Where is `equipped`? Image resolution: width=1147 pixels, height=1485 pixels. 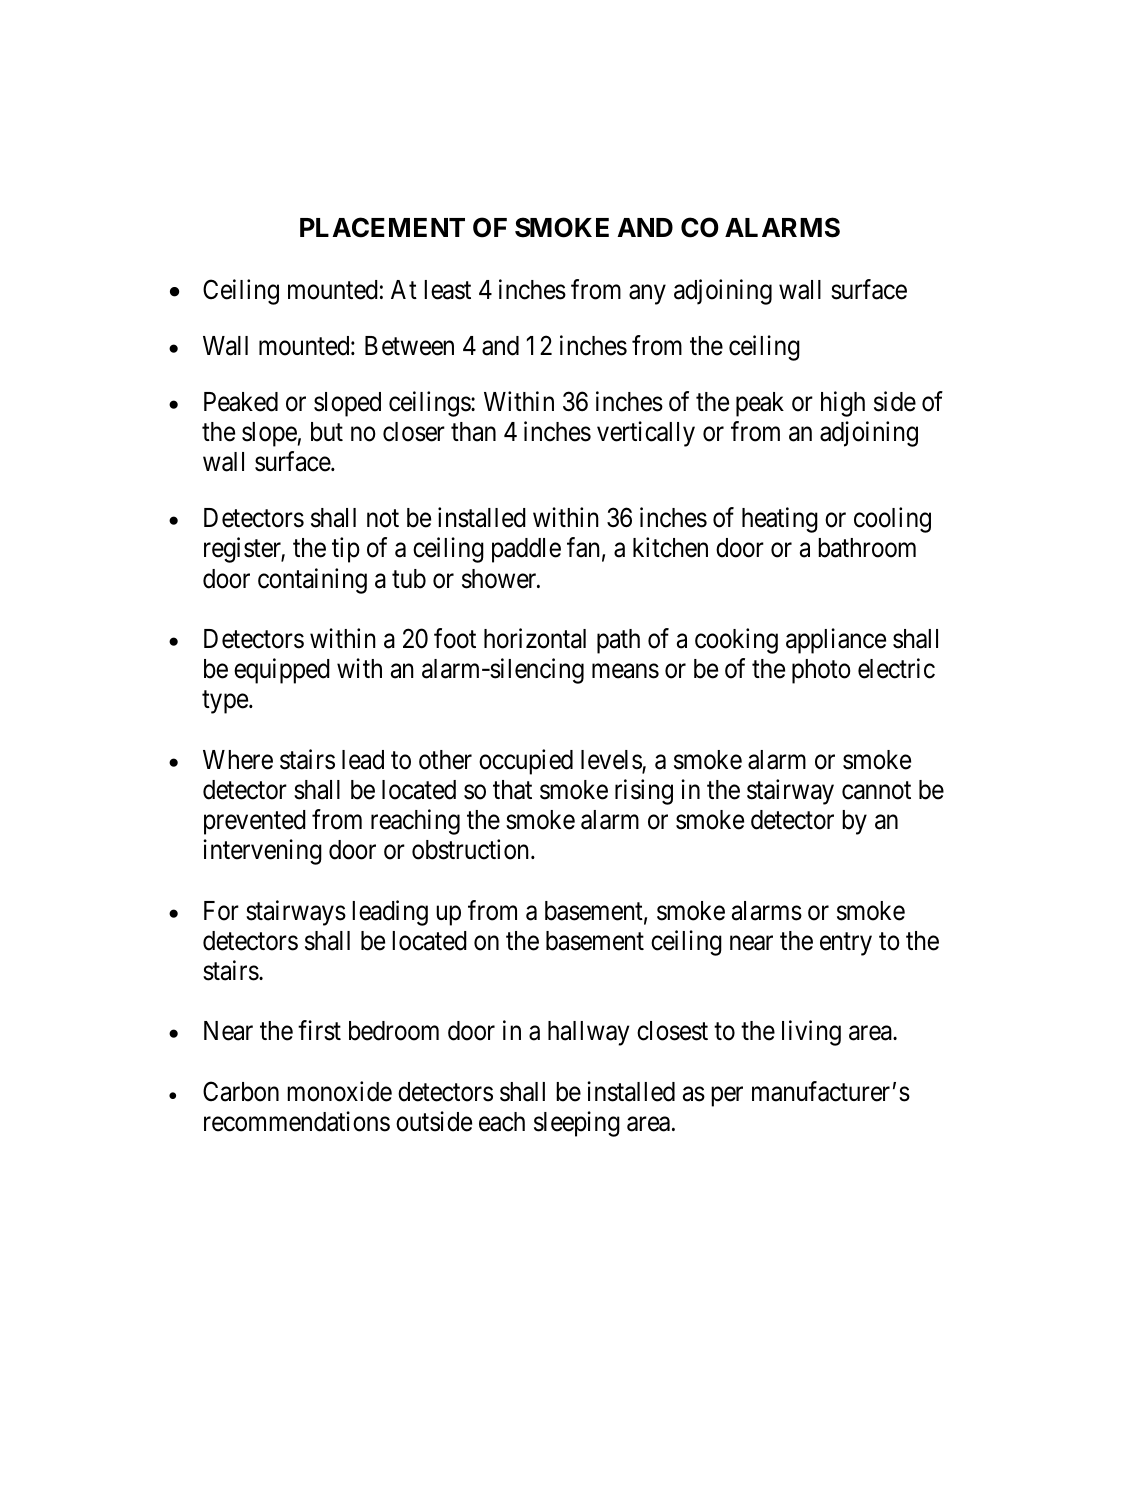
equipped is located at coordinates (282, 671).
